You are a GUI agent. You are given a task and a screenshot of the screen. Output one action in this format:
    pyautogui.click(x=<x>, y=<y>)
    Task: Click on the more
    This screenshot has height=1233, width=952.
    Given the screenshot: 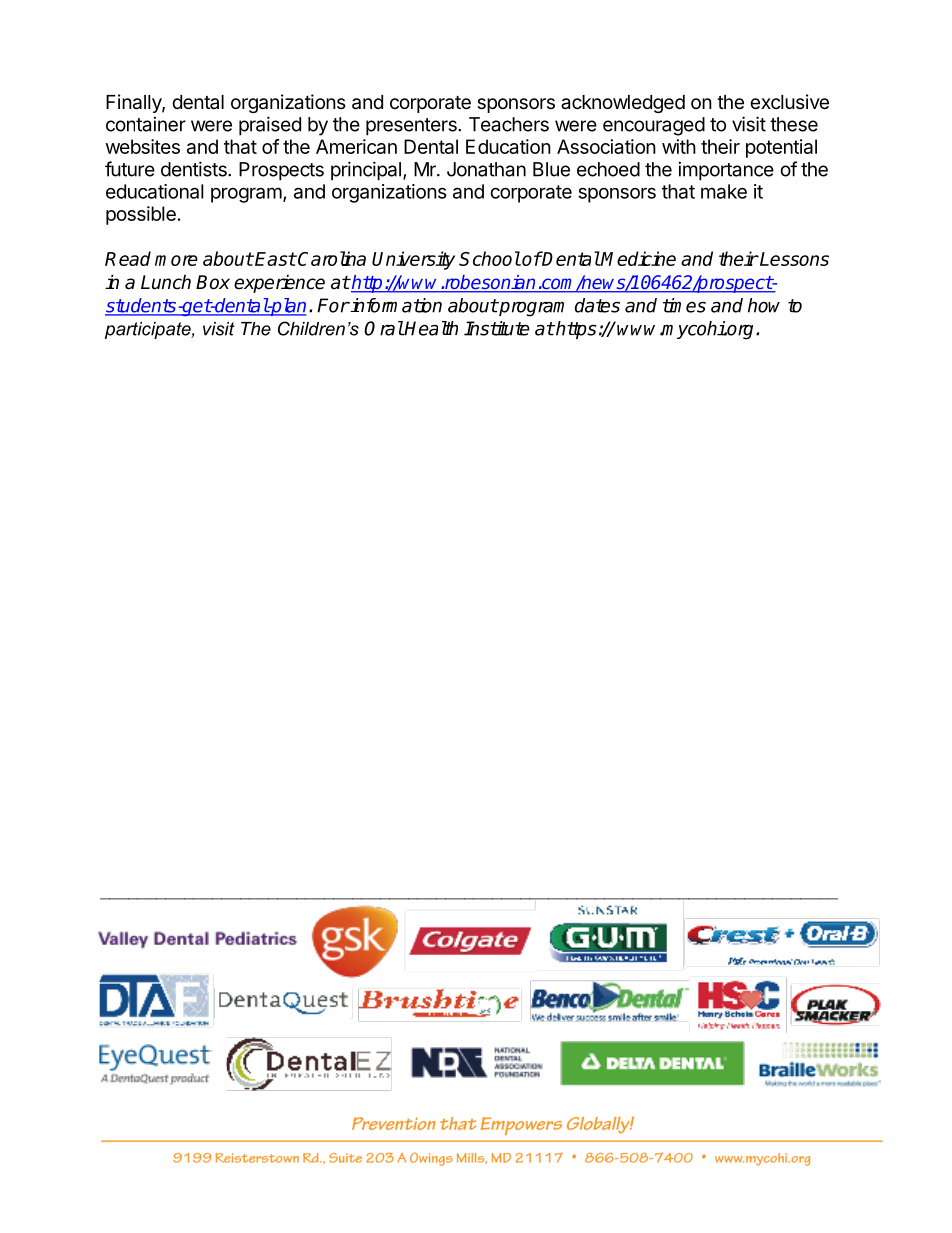 What is the action you would take?
    pyautogui.click(x=176, y=260)
